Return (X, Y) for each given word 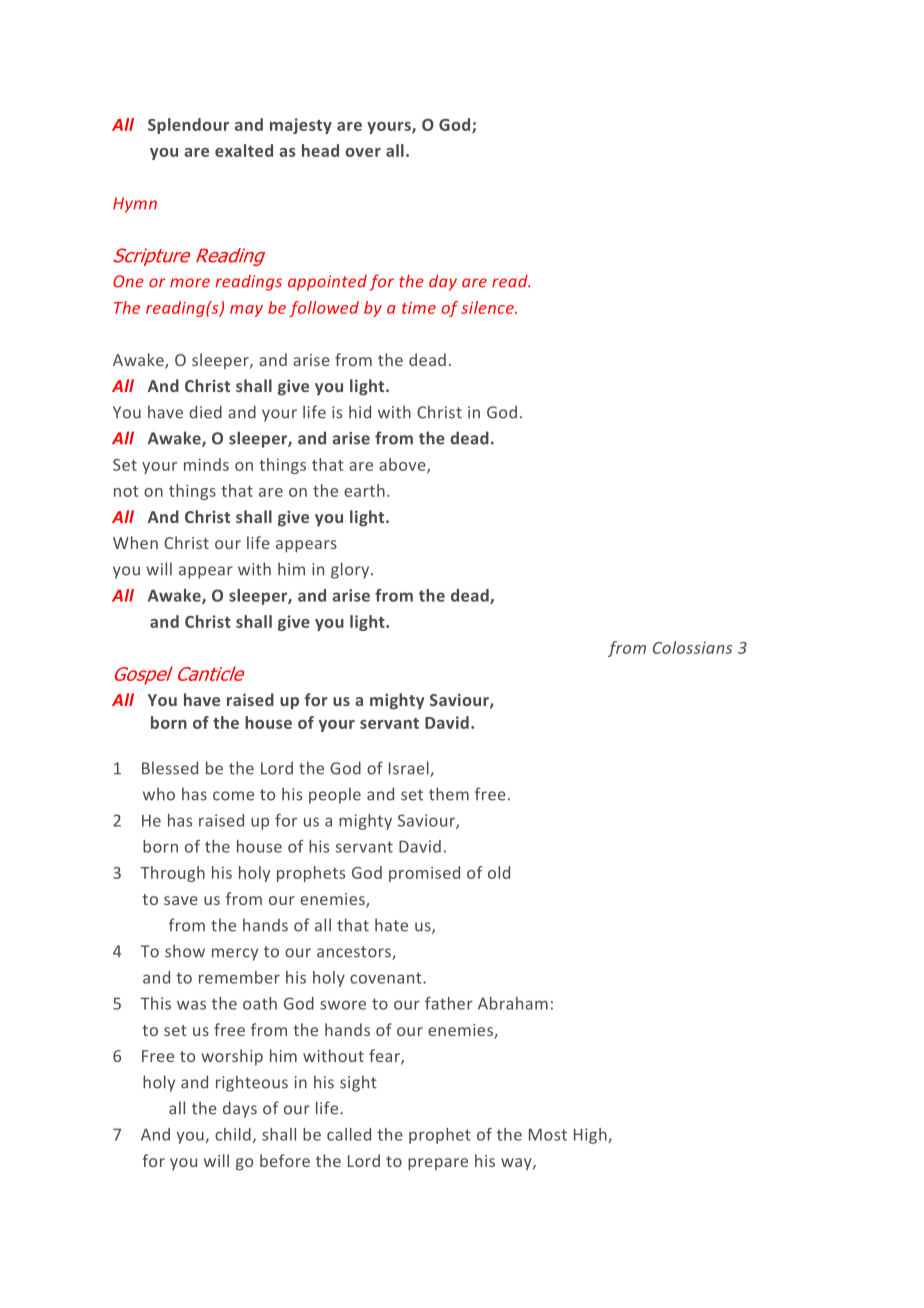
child (233, 1134)
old (499, 872)
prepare (438, 1164)
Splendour (188, 126)
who (159, 794)
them (449, 794)
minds (206, 464)
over (363, 152)
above (403, 465)
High (591, 1136)
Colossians (692, 647)
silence (488, 307)
